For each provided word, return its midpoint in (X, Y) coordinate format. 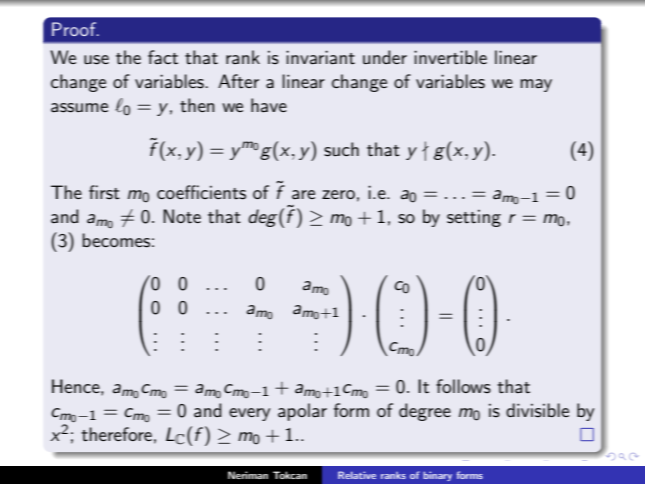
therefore (116, 434)
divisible (537, 410)
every (249, 414)
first (104, 192)
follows (463, 386)
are (303, 195)
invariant (320, 57)
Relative (357, 475)
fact (163, 57)
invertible (450, 57)
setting (474, 218)
